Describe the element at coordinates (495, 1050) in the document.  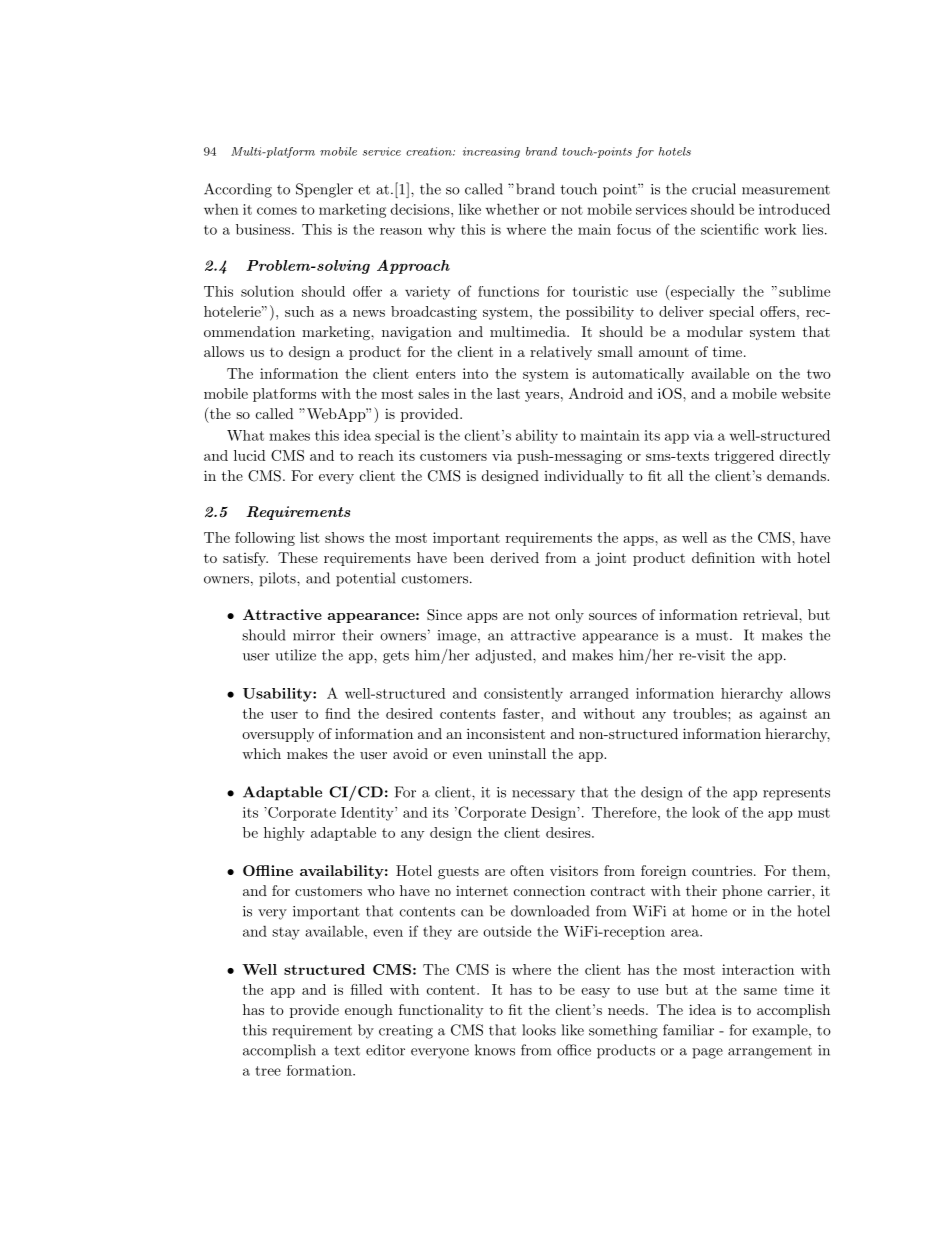
I see `knows` at that location.
